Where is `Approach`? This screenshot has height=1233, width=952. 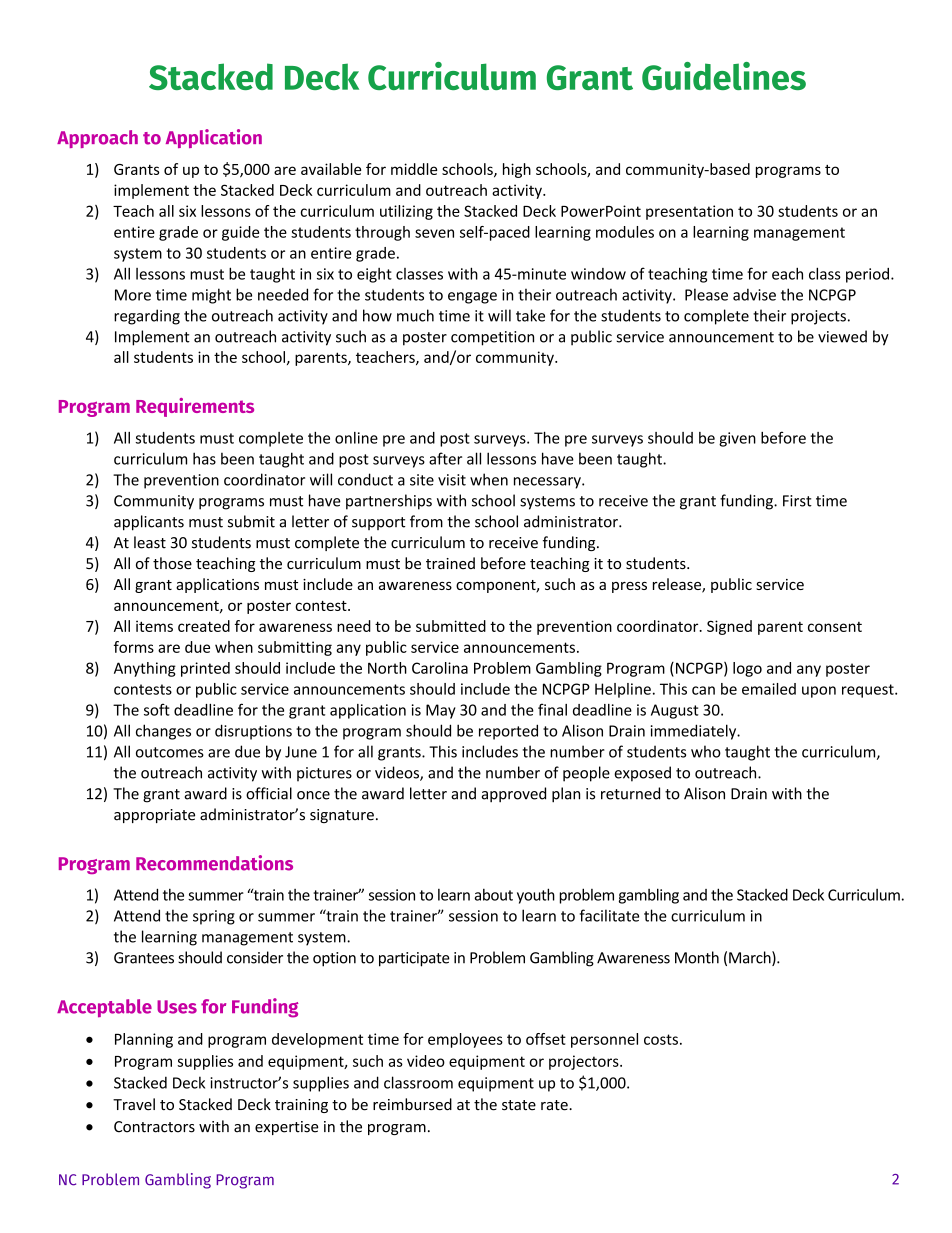
Approach is located at coordinates (97, 139).
